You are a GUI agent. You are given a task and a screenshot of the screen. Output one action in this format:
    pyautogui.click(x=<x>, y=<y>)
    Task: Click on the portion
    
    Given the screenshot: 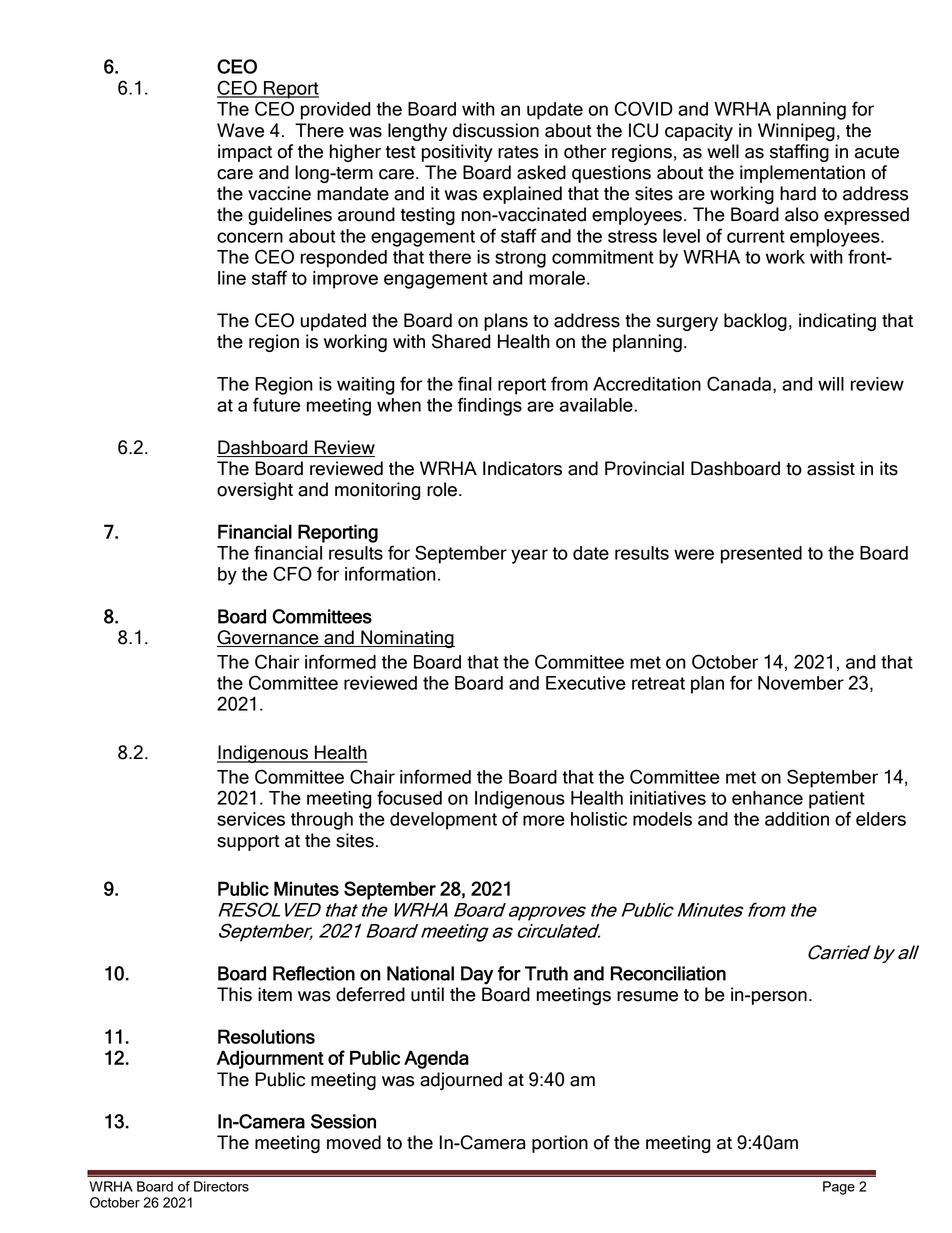 What is the action you would take?
    pyautogui.click(x=560, y=1144)
